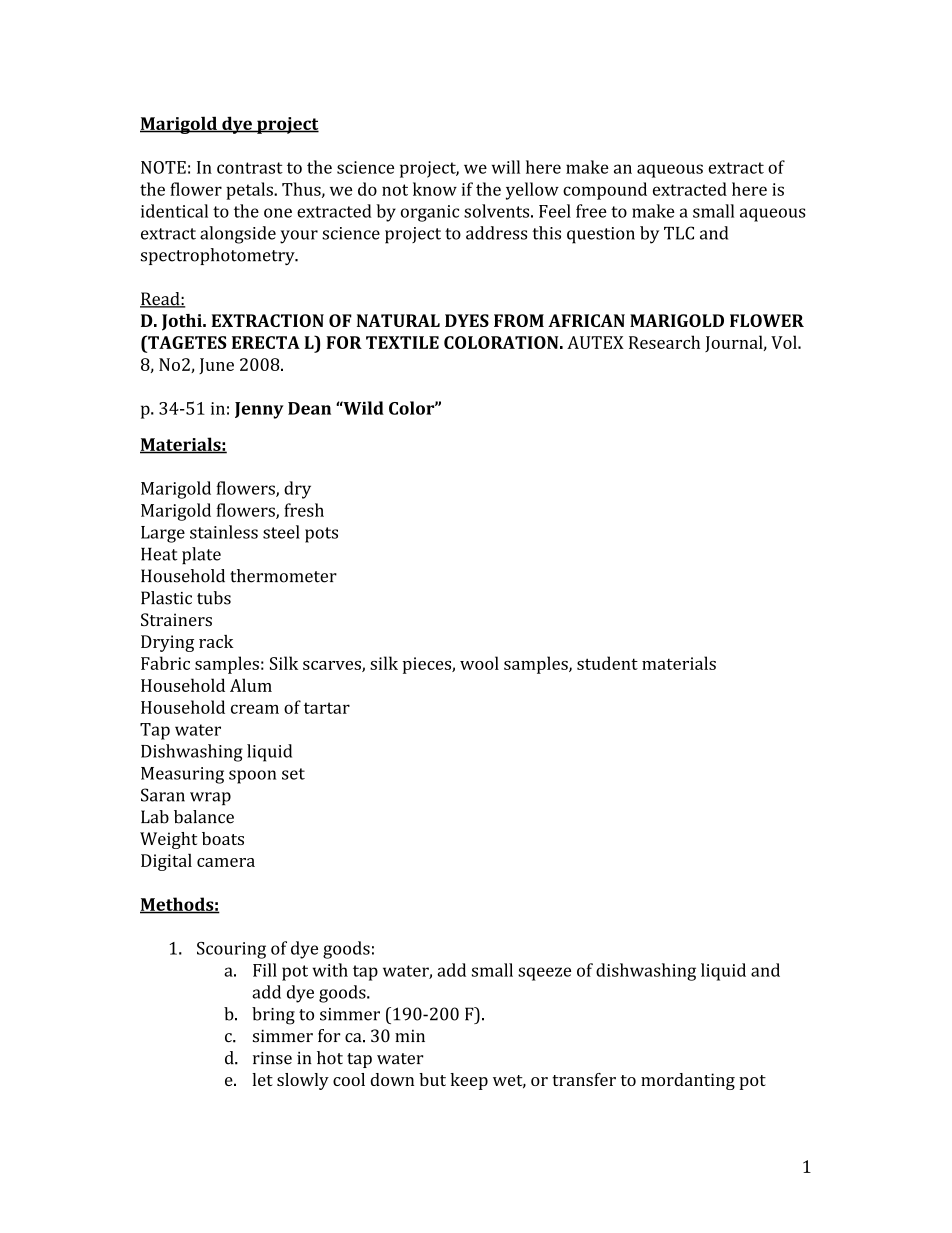 Image resolution: width=952 pixels, height=1233 pixels. I want to click on let, so click(262, 1079).
